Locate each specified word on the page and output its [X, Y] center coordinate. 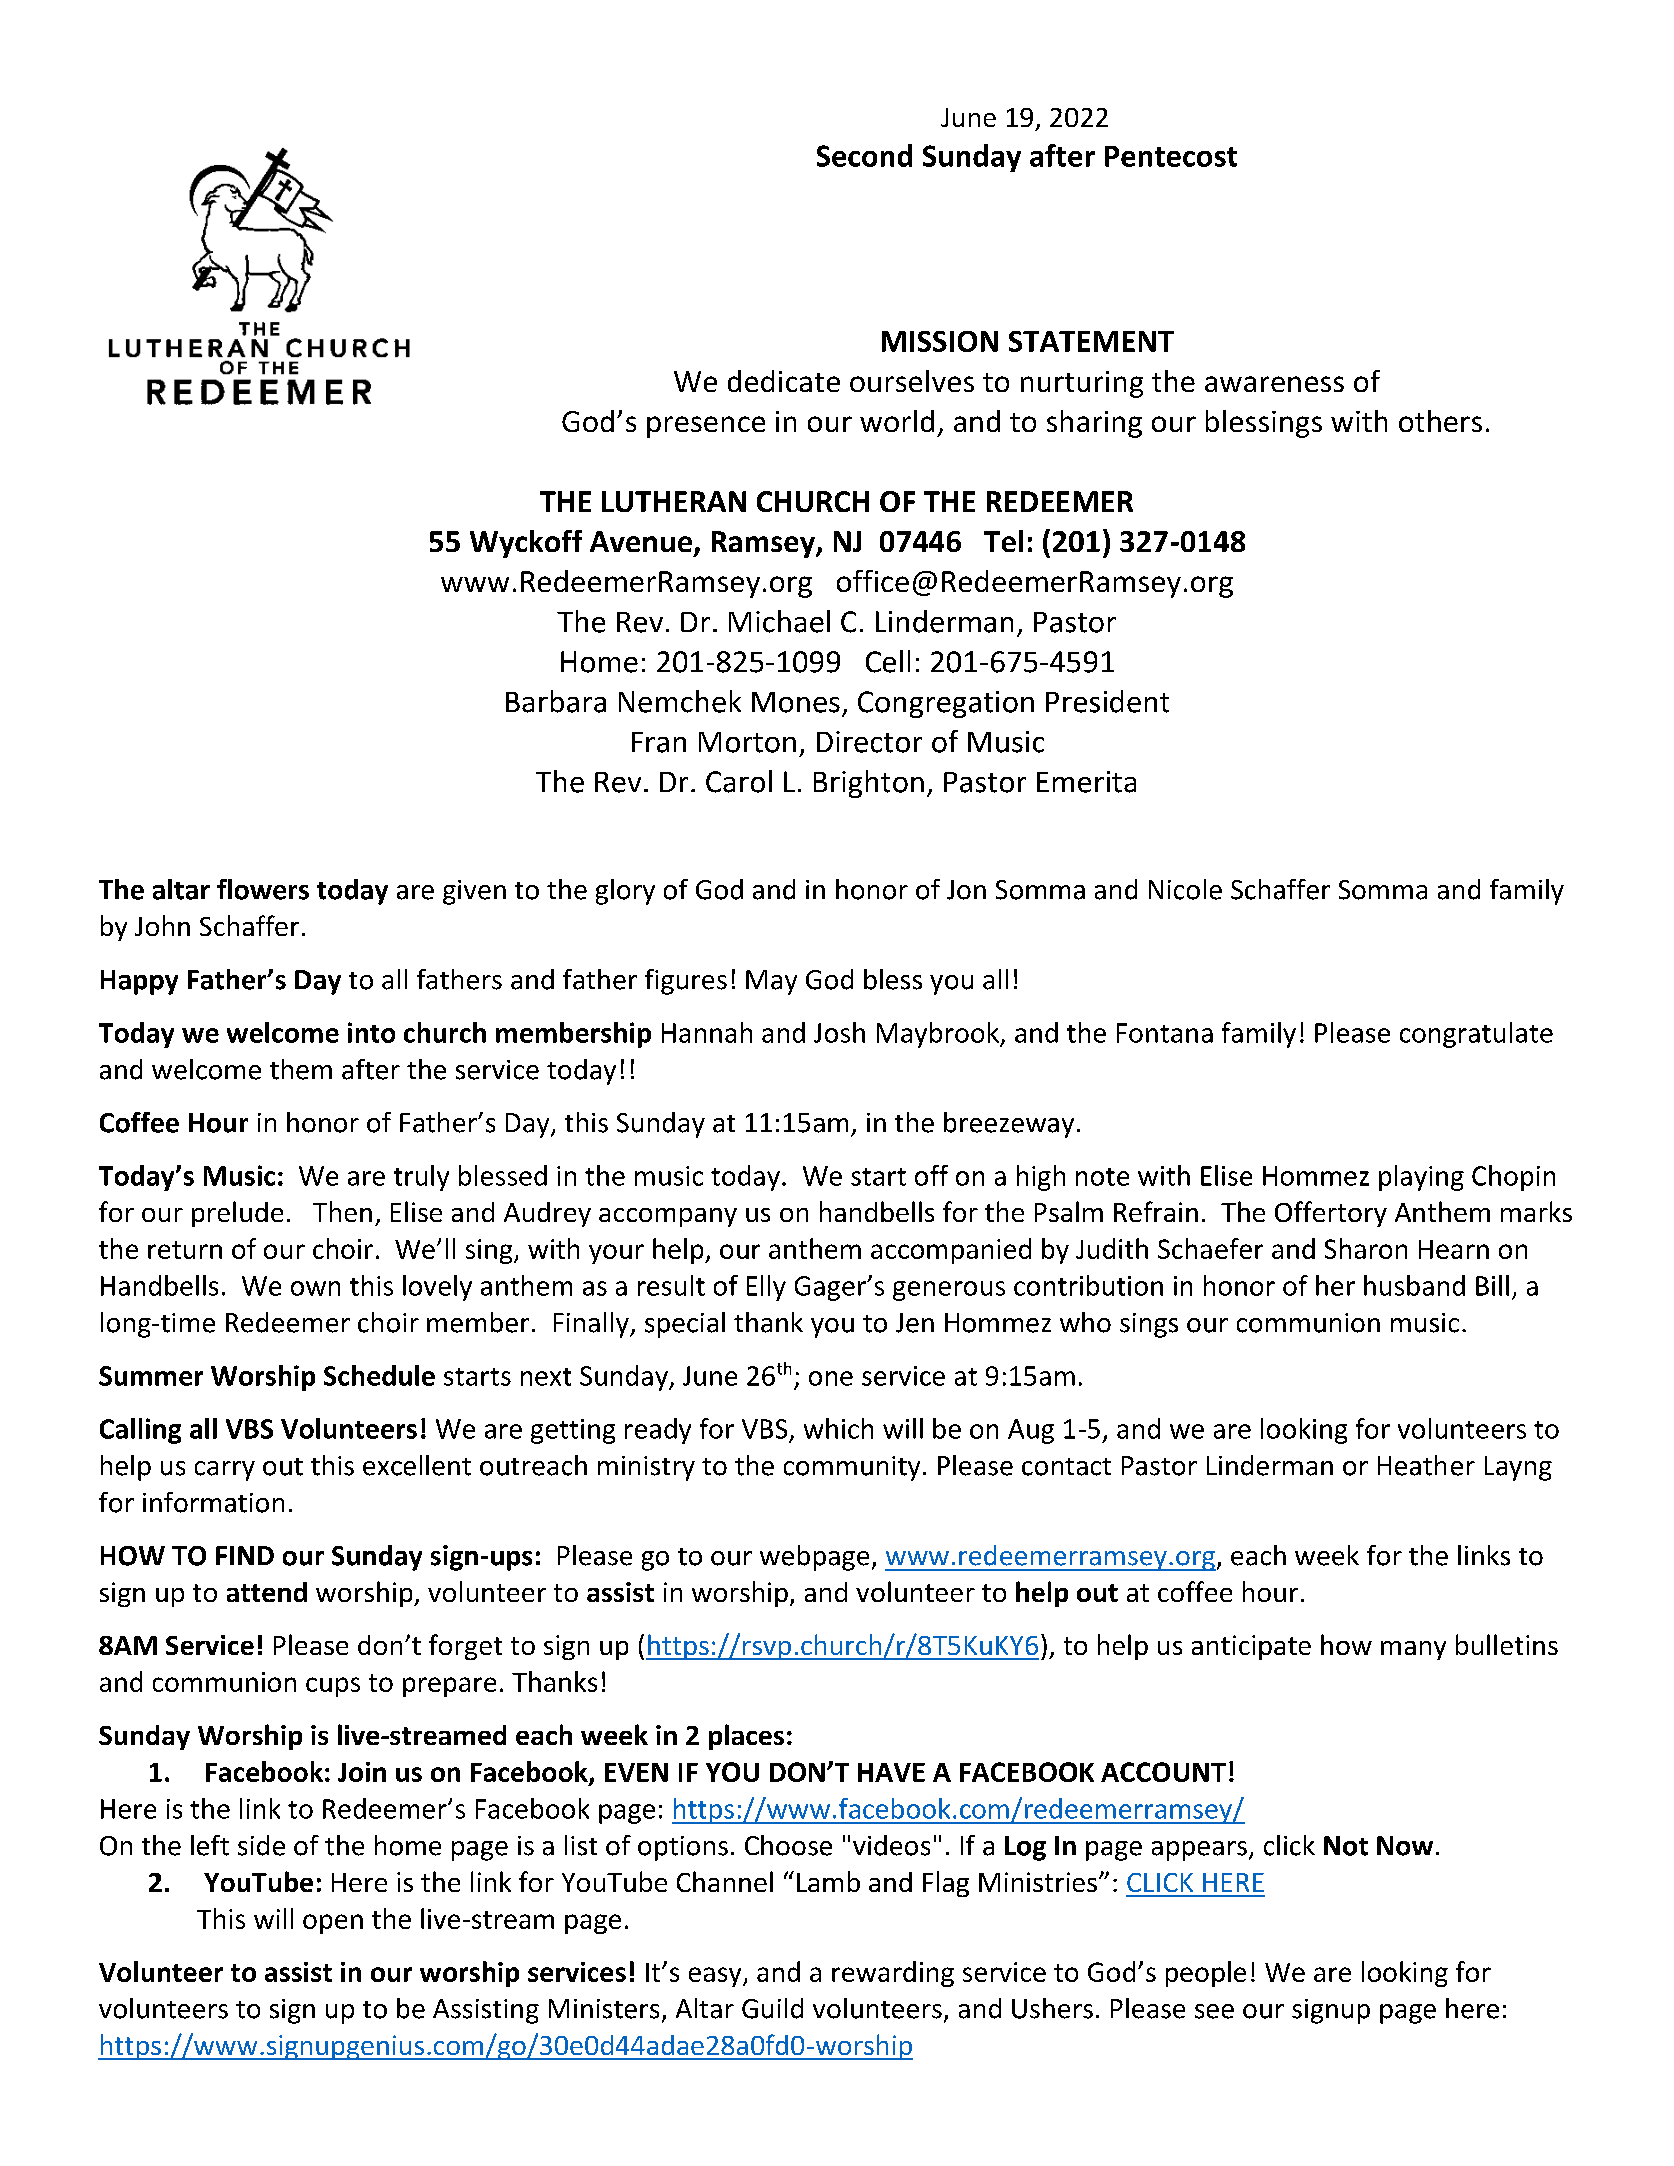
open [333, 1924]
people [1206, 1974]
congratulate [1476, 1035]
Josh [839, 1032]
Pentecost [1171, 156]
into [371, 1032]
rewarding [893, 1974]
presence [706, 427]
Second [864, 155]
